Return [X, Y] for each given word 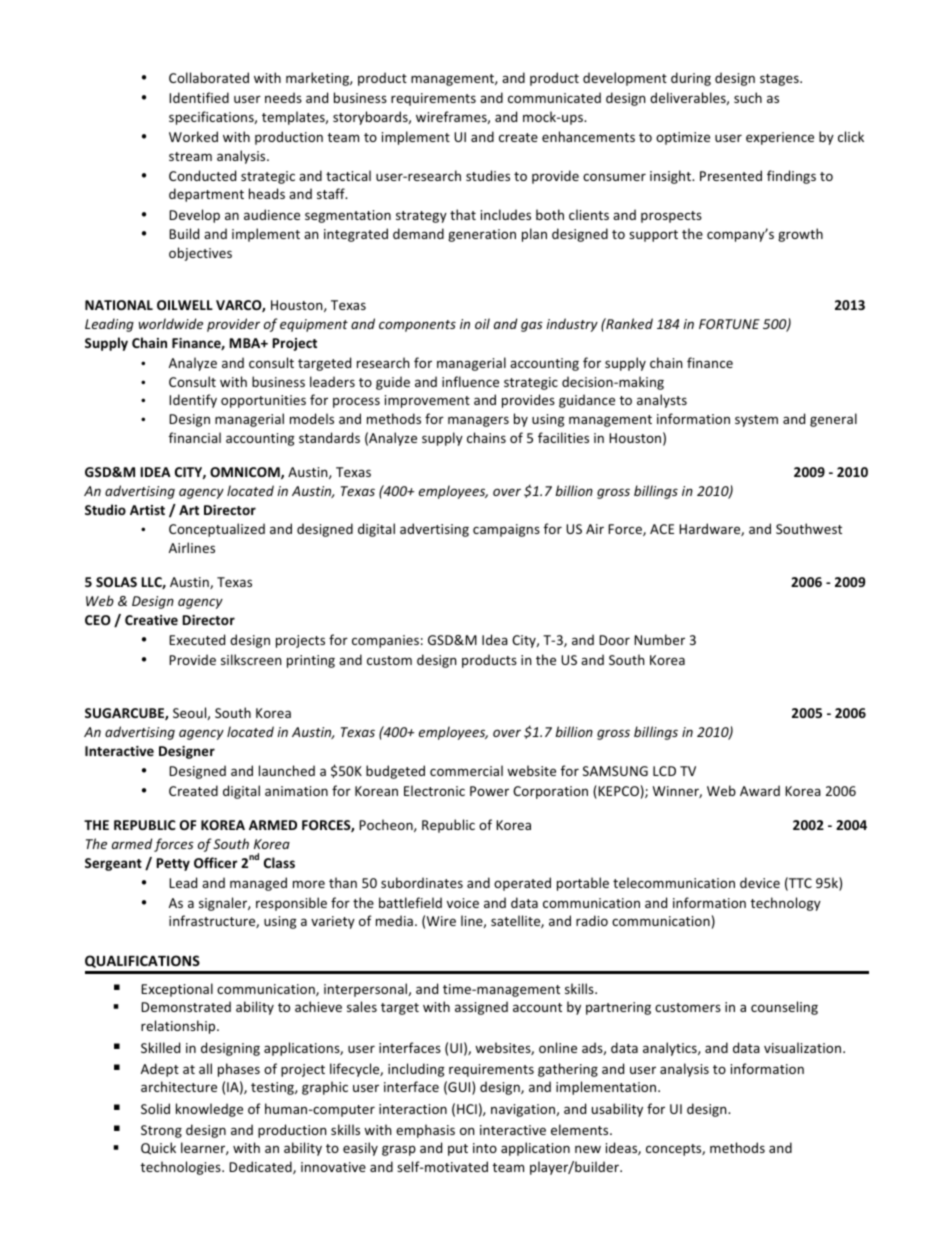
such [748, 97]
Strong [161, 1131]
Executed [197, 639]
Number [659, 639]
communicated [554, 97]
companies [385, 641]
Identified [199, 97]
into [485, 1148]
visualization [804, 1047]
